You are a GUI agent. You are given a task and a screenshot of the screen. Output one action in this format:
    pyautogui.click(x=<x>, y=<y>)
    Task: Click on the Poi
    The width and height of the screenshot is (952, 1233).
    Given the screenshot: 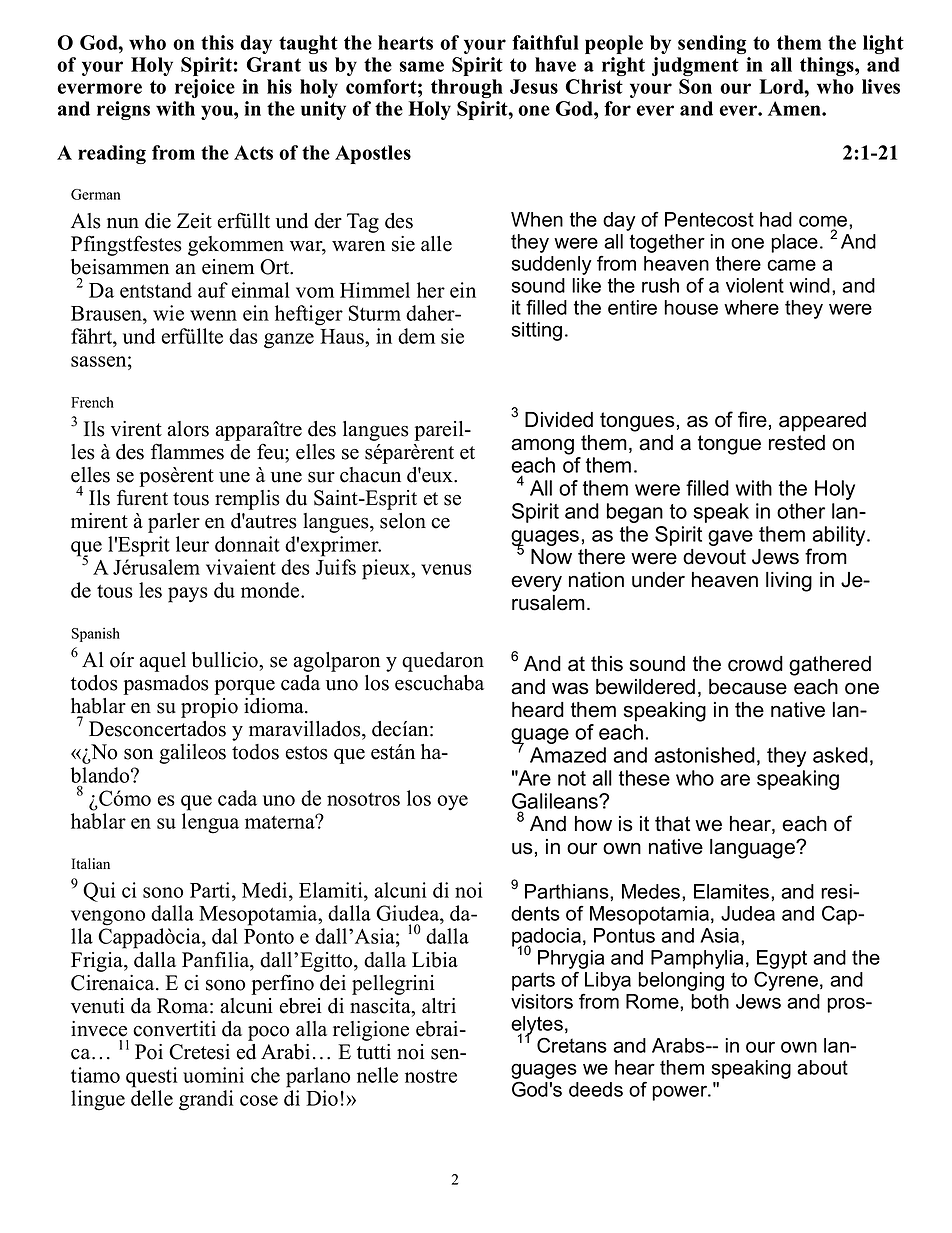 What is the action you would take?
    pyautogui.click(x=149, y=1052)
